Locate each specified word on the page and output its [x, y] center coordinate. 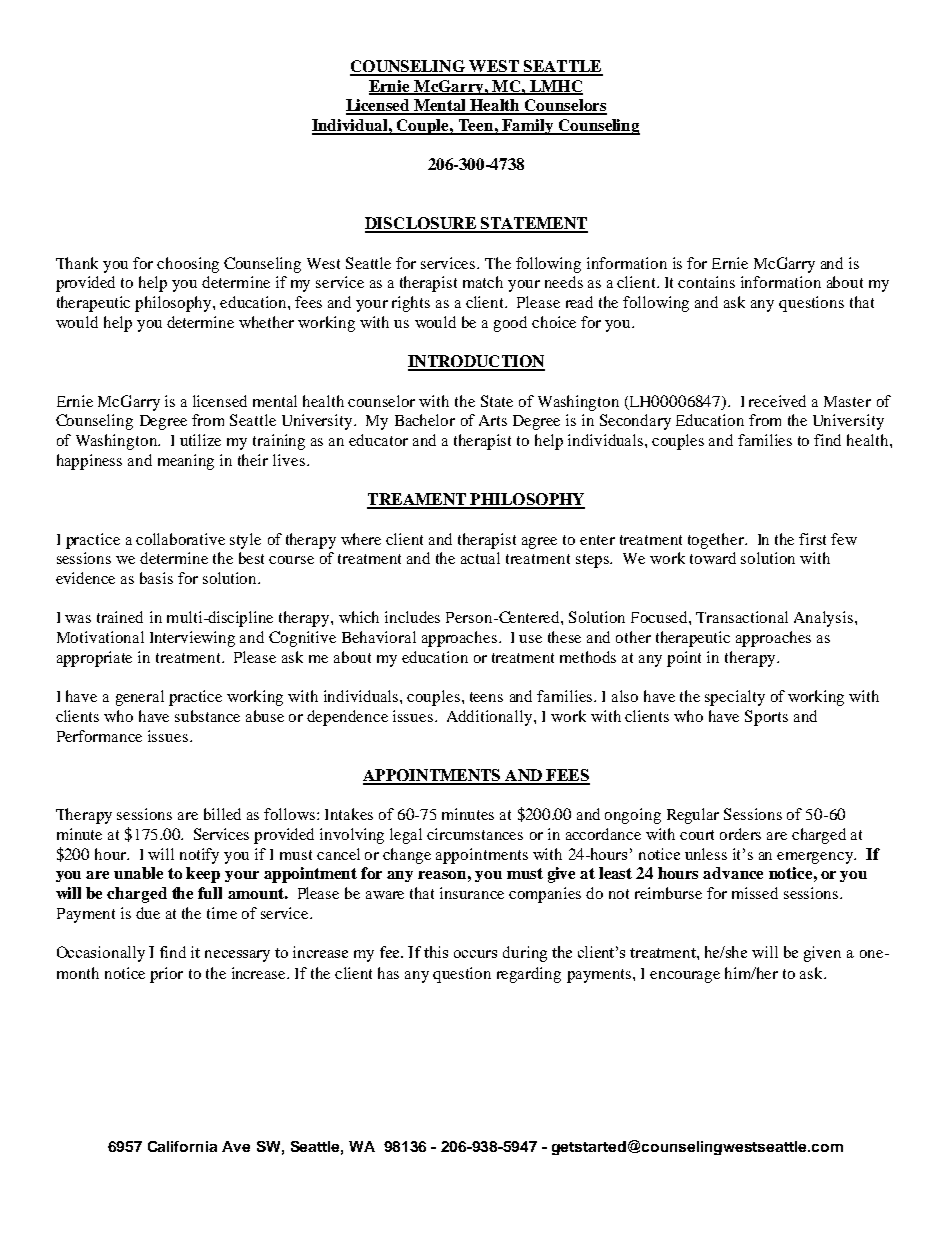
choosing [188, 265]
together [717, 541]
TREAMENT [417, 500]
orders [740, 834]
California [182, 1146]
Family [528, 127]
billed [222, 814]
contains [706, 282]
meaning [186, 462]
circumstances [475, 834]
